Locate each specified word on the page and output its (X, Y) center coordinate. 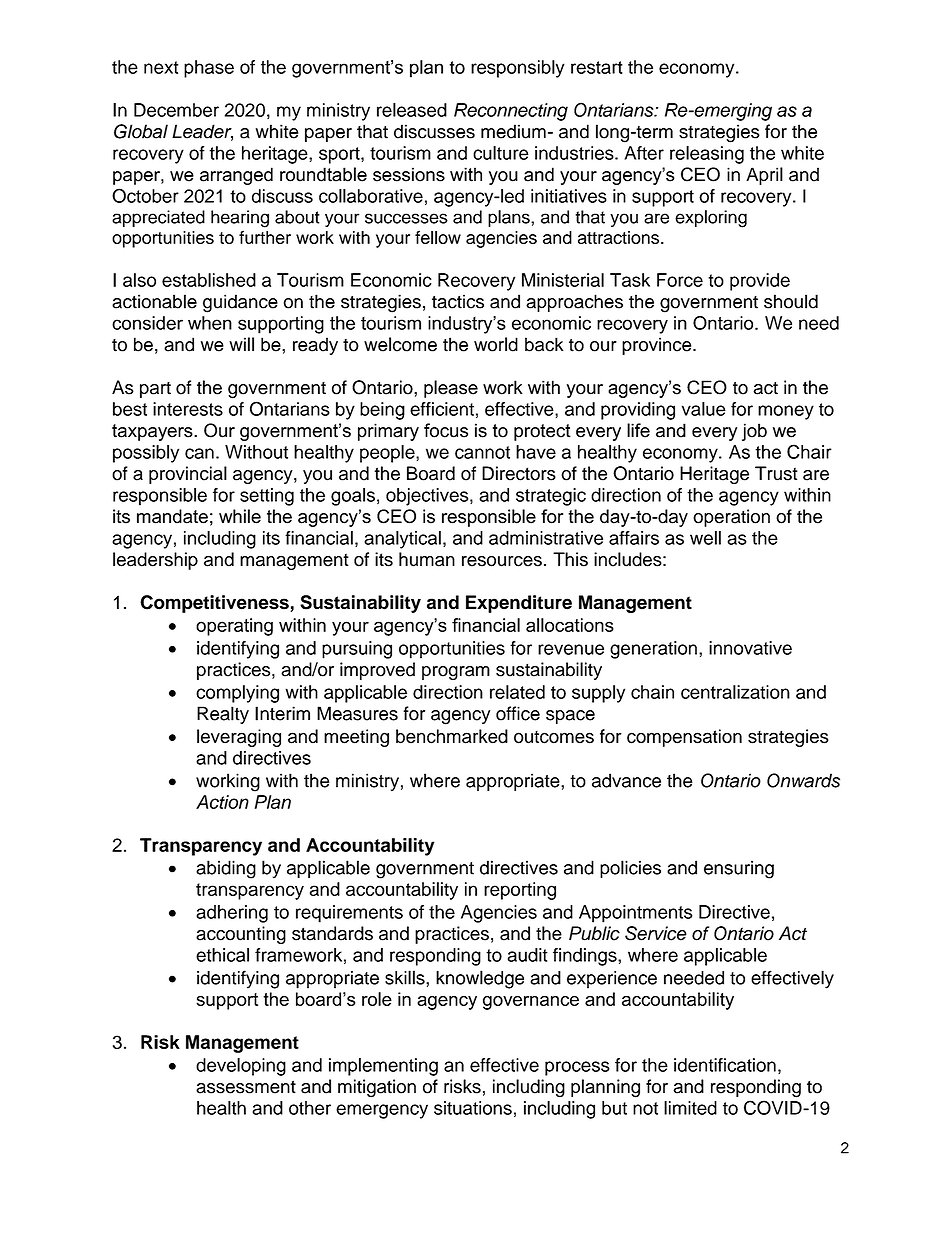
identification (725, 1065)
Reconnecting (511, 112)
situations (473, 1108)
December (176, 110)
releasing (707, 155)
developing (241, 1067)
